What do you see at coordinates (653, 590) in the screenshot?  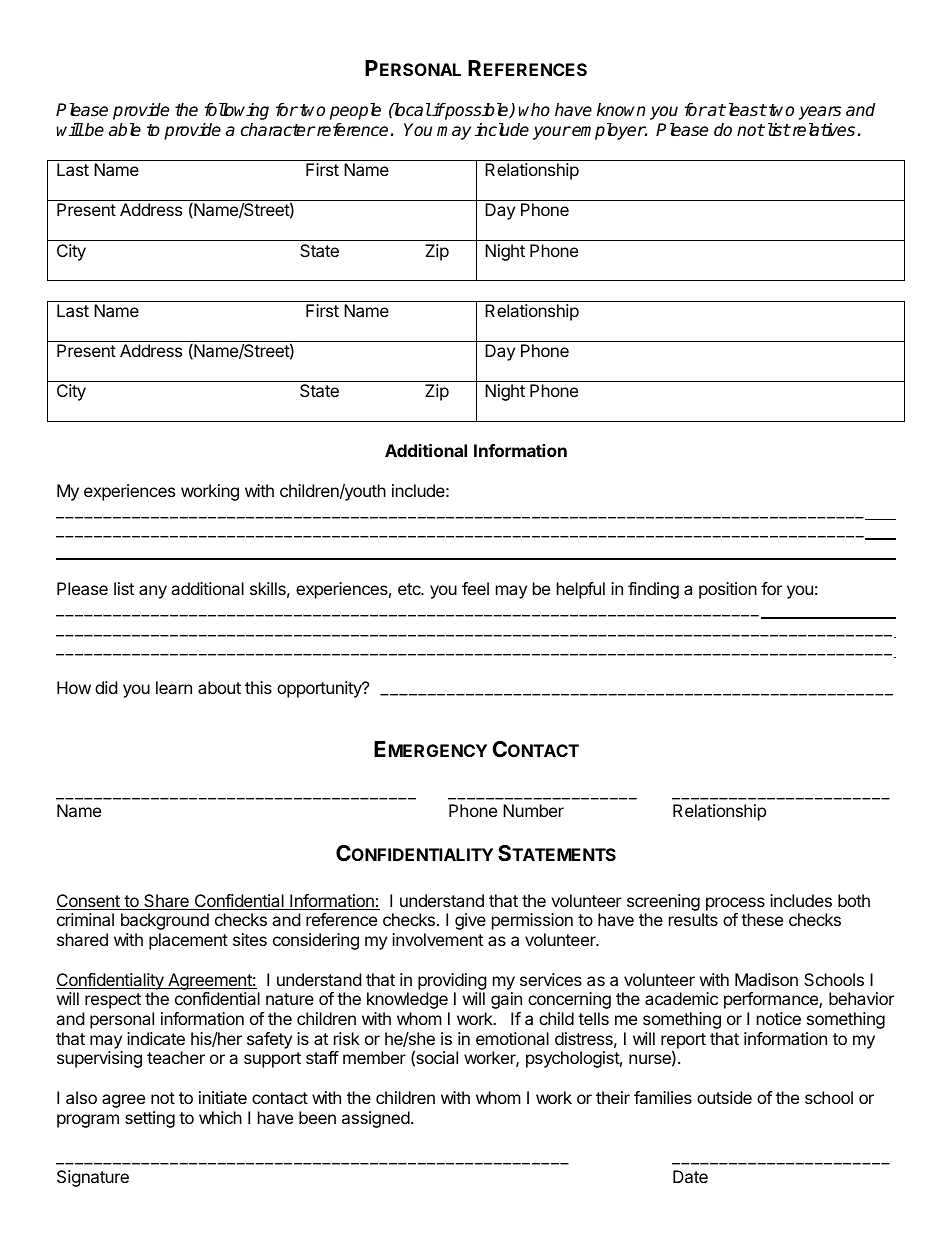 I see `finding` at bounding box center [653, 590].
